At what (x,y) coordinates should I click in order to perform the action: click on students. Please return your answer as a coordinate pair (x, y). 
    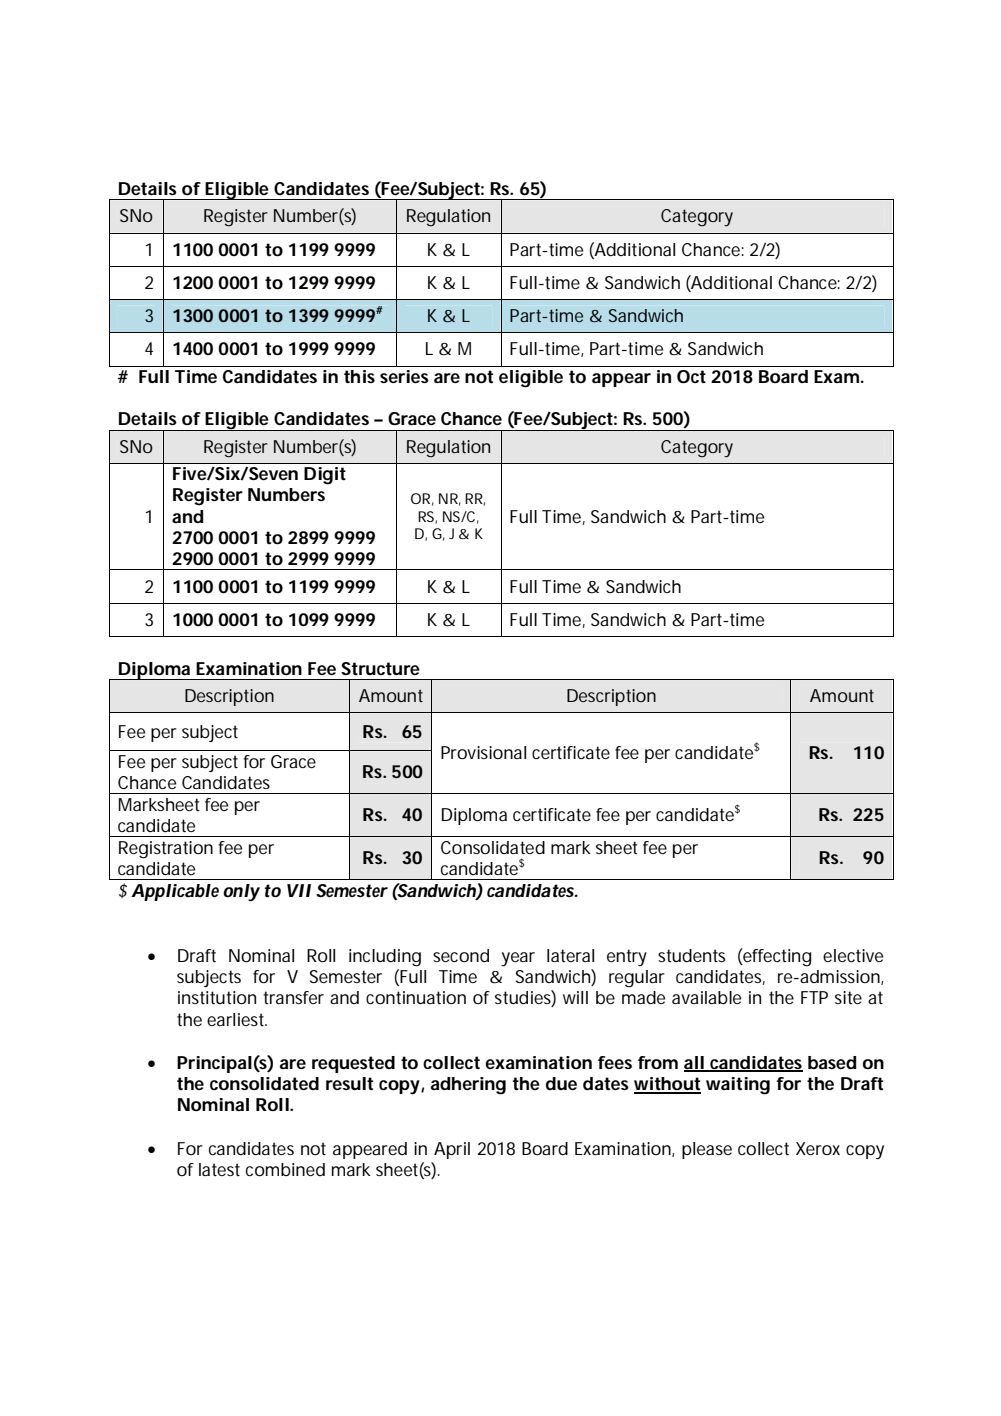
    Looking at the image, I should click on (691, 955).
